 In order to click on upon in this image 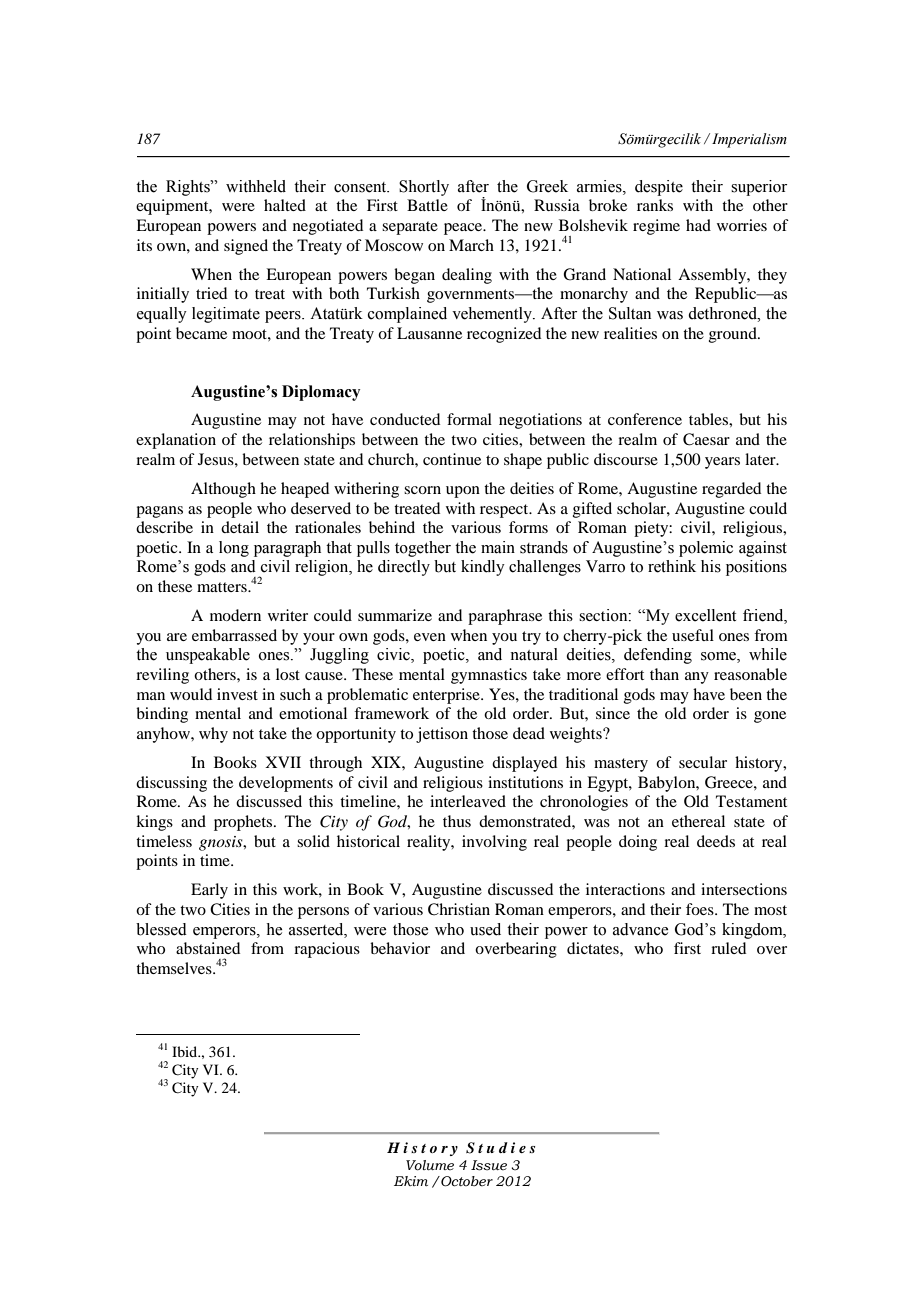, I will do `click(463, 492)`.
